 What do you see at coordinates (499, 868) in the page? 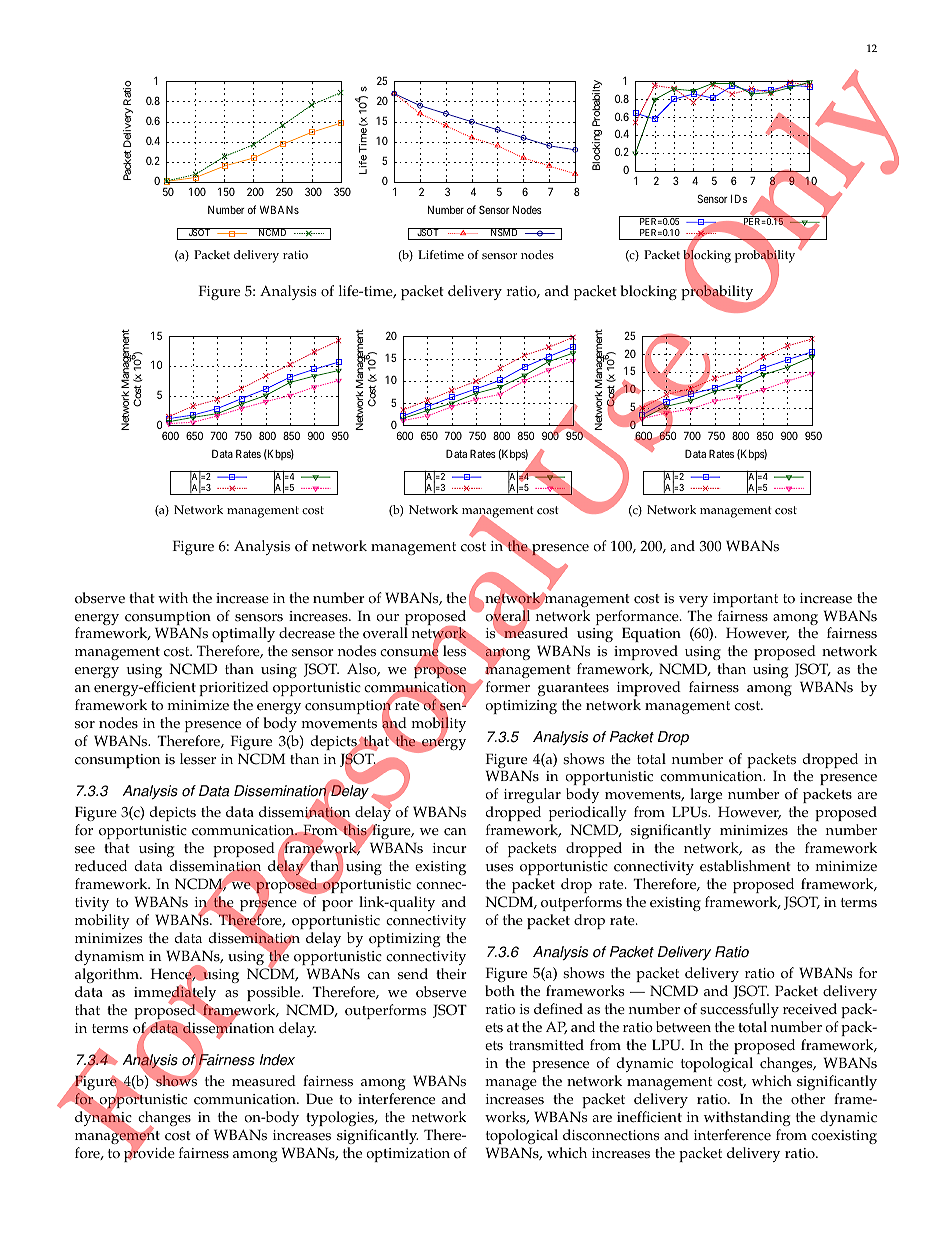
I see `uses` at bounding box center [499, 868].
